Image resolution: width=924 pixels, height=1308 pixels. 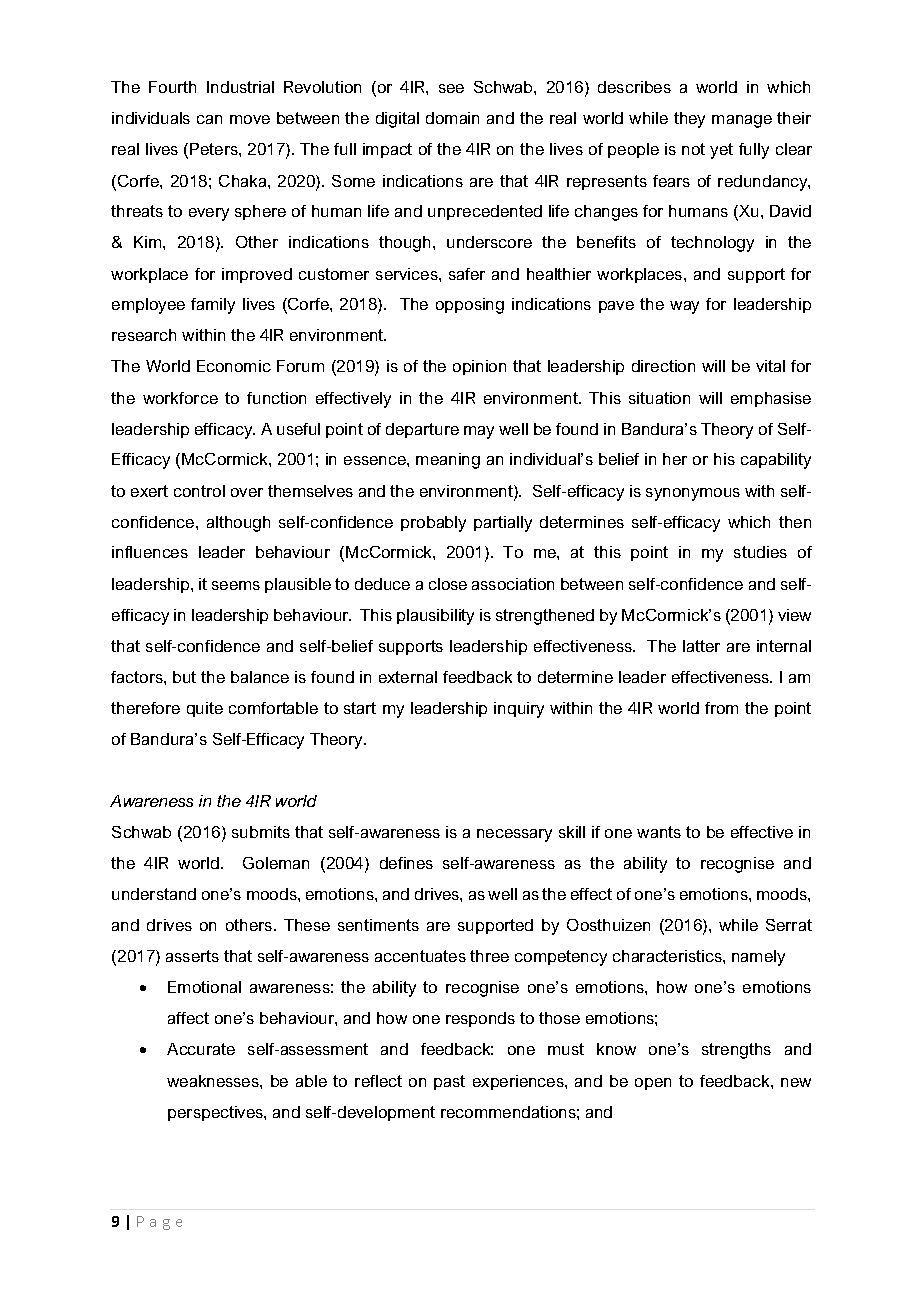 What do you see at coordinates (209, 119) in the page?
I see `can` at bounding box center [209, 119].
